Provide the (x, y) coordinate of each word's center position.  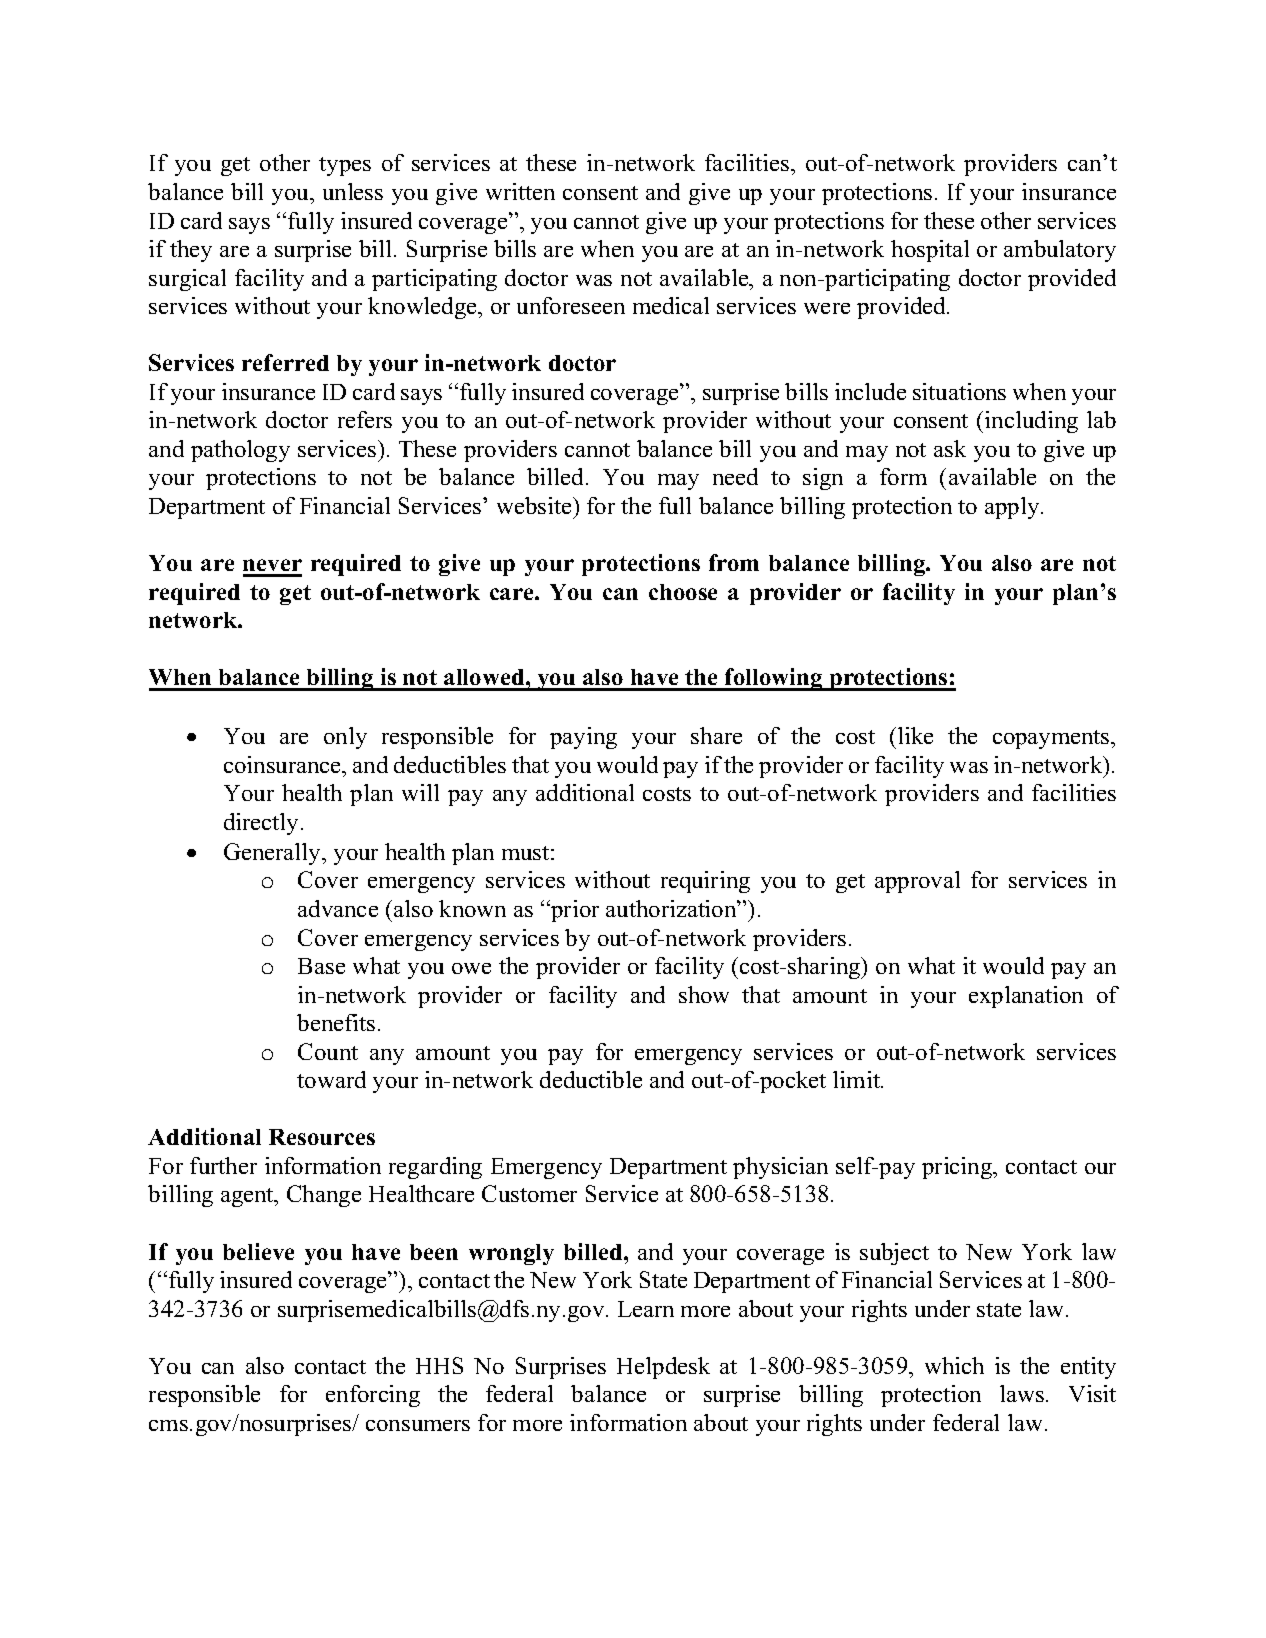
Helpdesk (663, 1368)
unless (353, 191)
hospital (930, 251)
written (520, 191)
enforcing (373, 1396)
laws (1022, 1393)
